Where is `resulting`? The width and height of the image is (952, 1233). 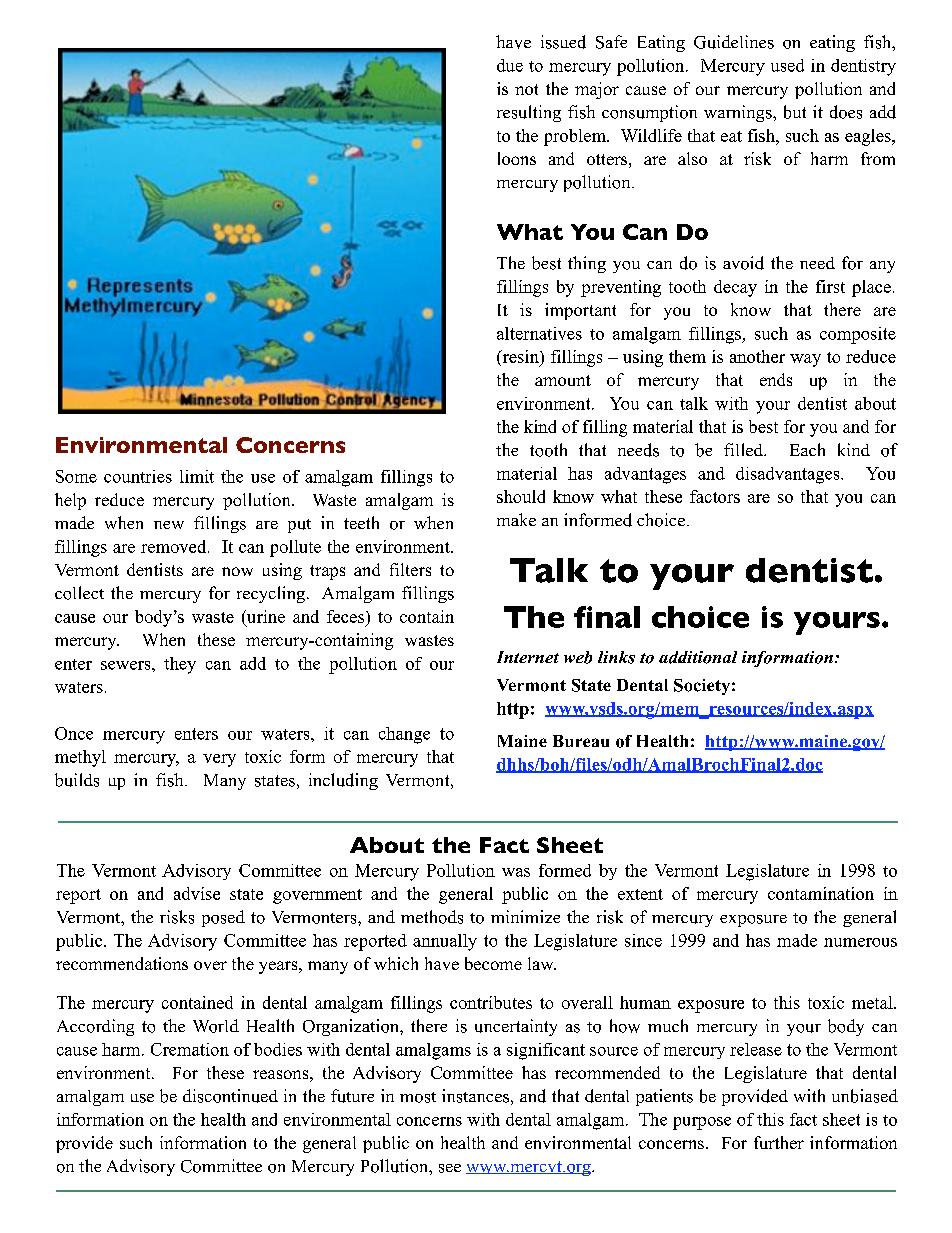
resulting is located at coordinates (529, 113).
